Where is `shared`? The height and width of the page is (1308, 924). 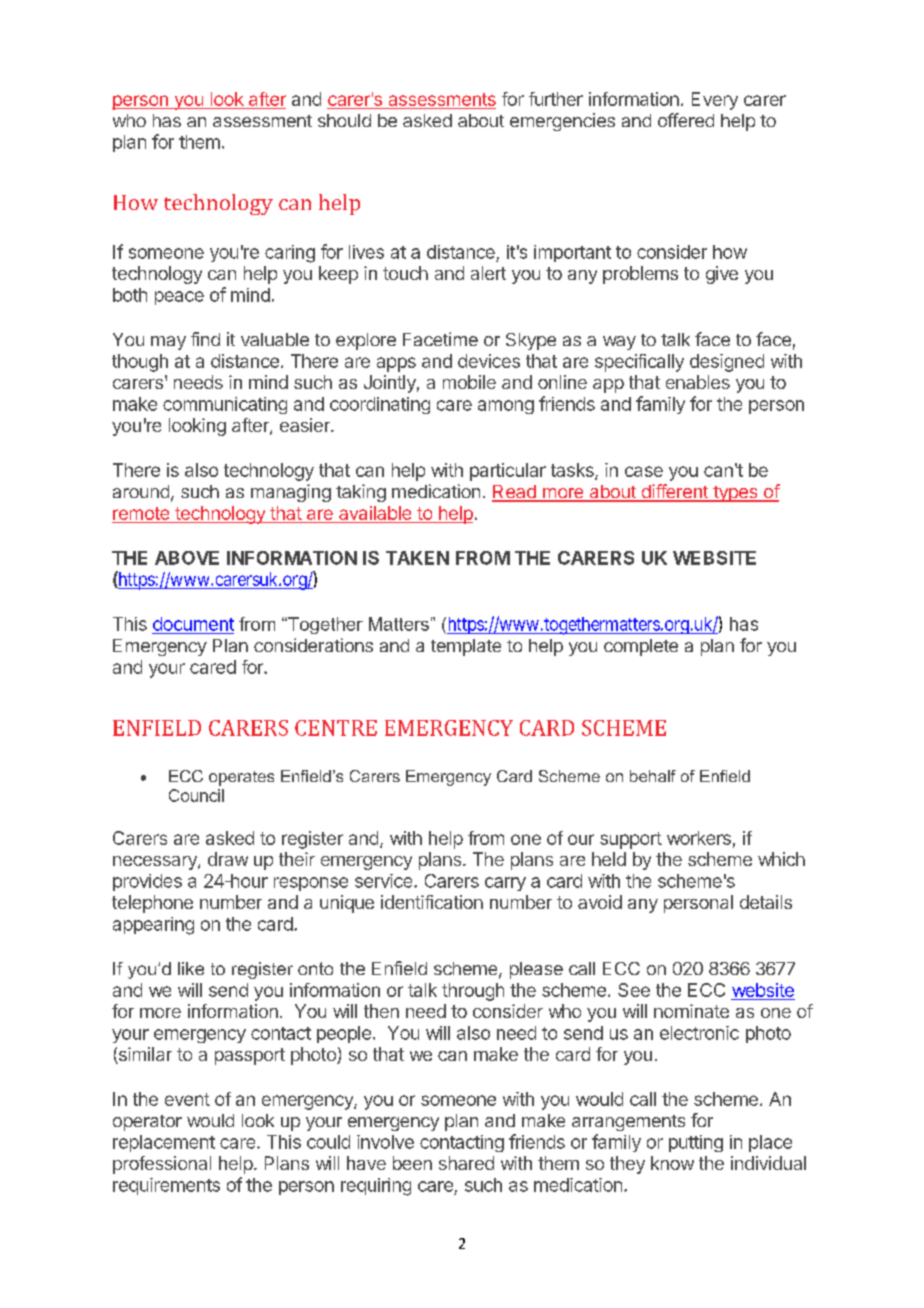 shared is located at coordinates (466, 1163).
